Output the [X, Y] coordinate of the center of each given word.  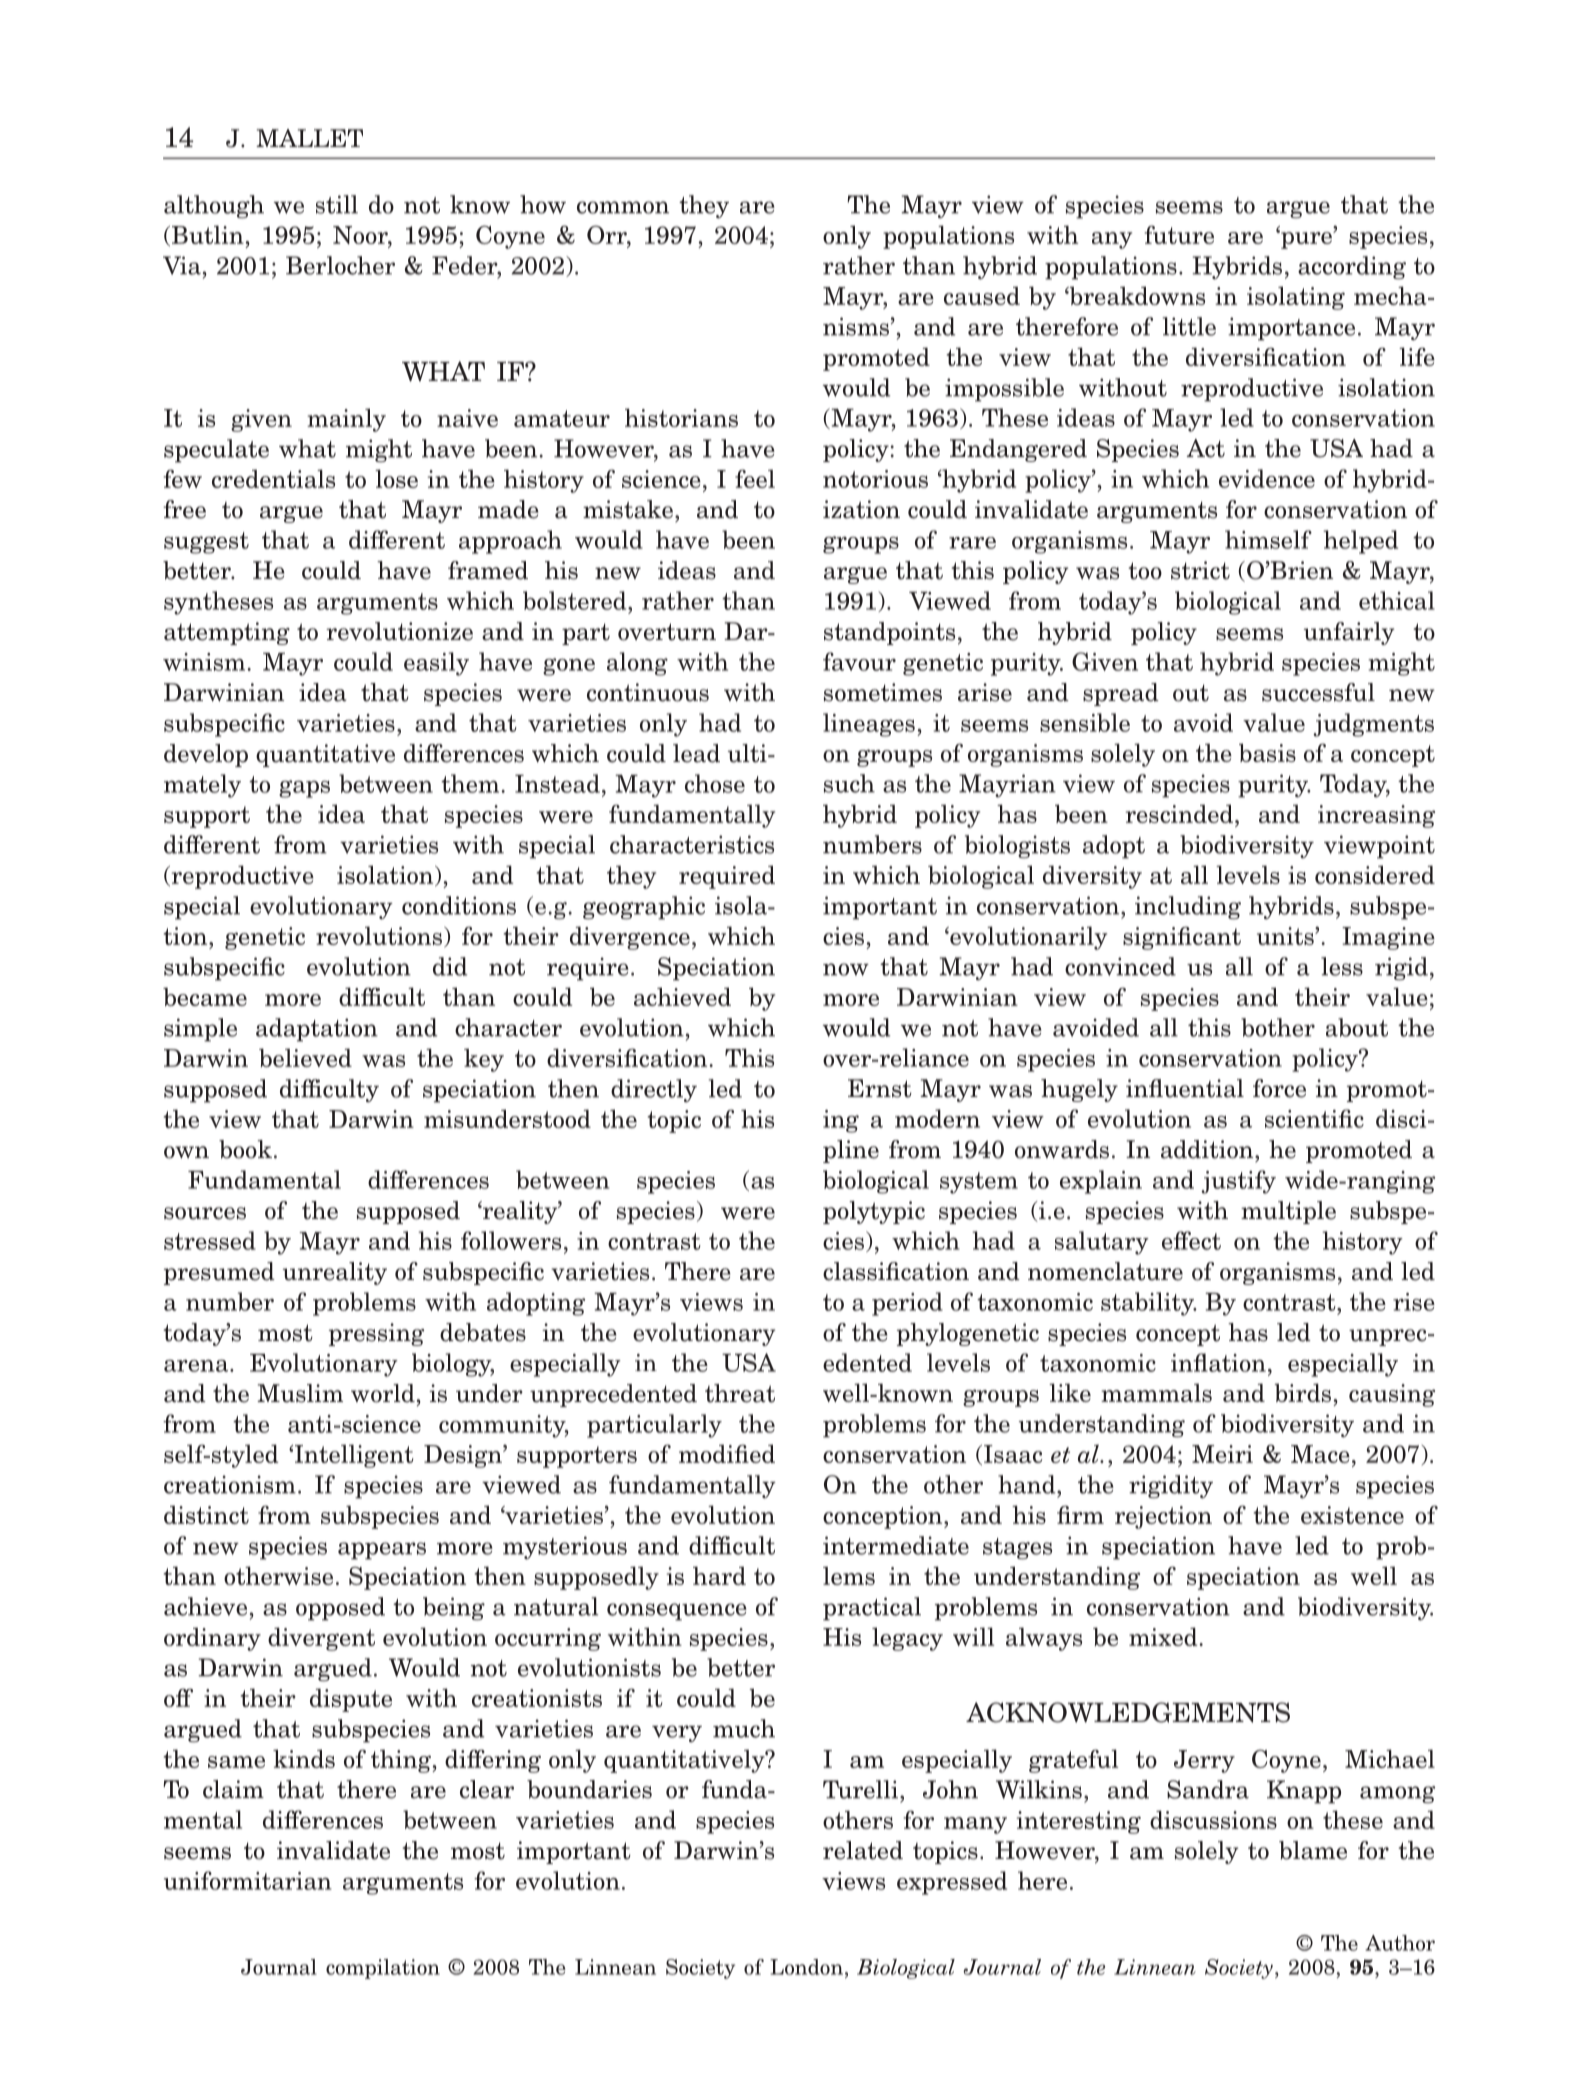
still [337, 204]
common [623, 207]
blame [1313, 1850]
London [806, 1967]
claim [233, 1789]
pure [1307, 239]
